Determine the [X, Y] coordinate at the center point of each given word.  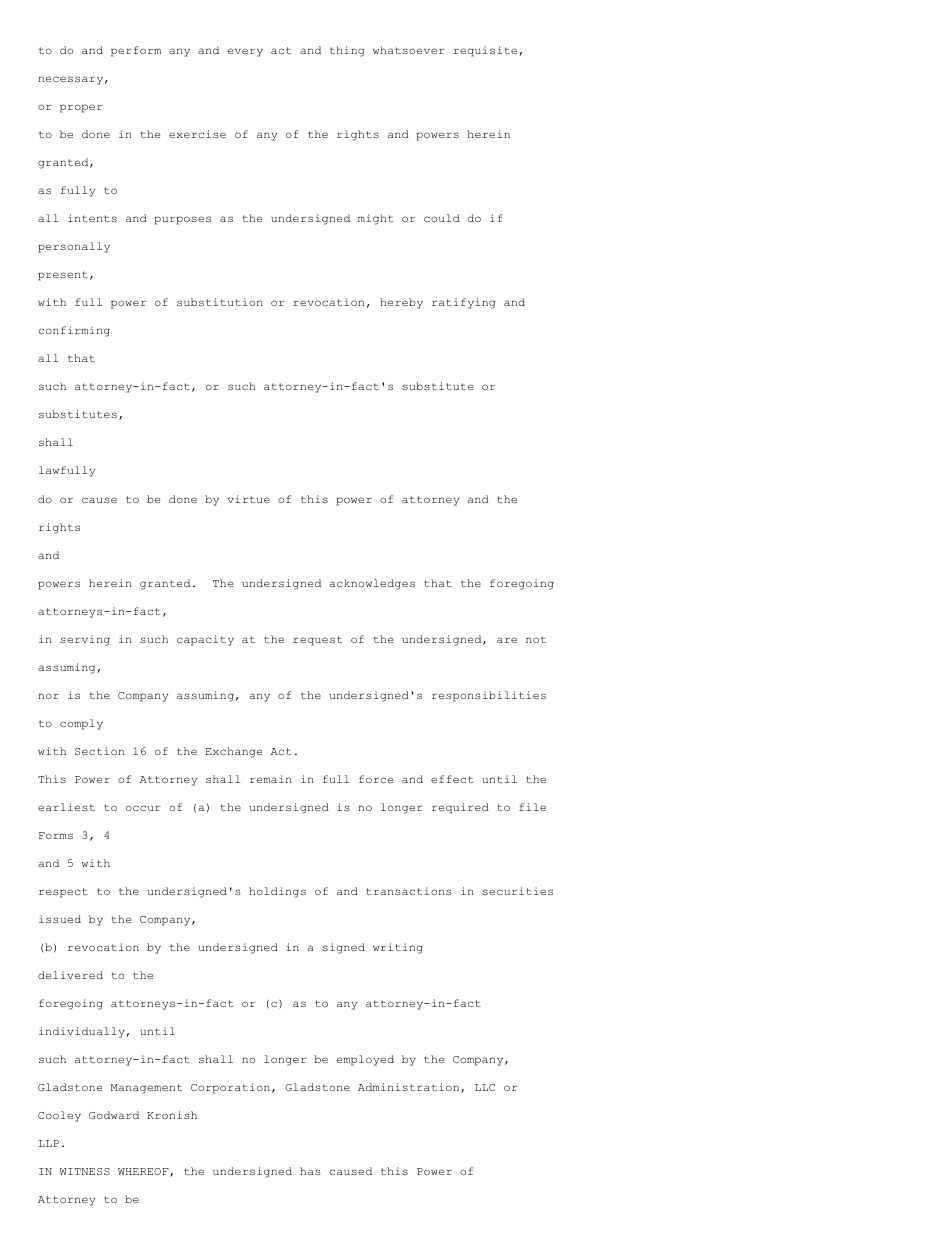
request [317, 641]
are [507, 640]
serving [85, 640]
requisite [485, 51]
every [245, 52]
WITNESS [85, 1171]
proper [81, 108]
